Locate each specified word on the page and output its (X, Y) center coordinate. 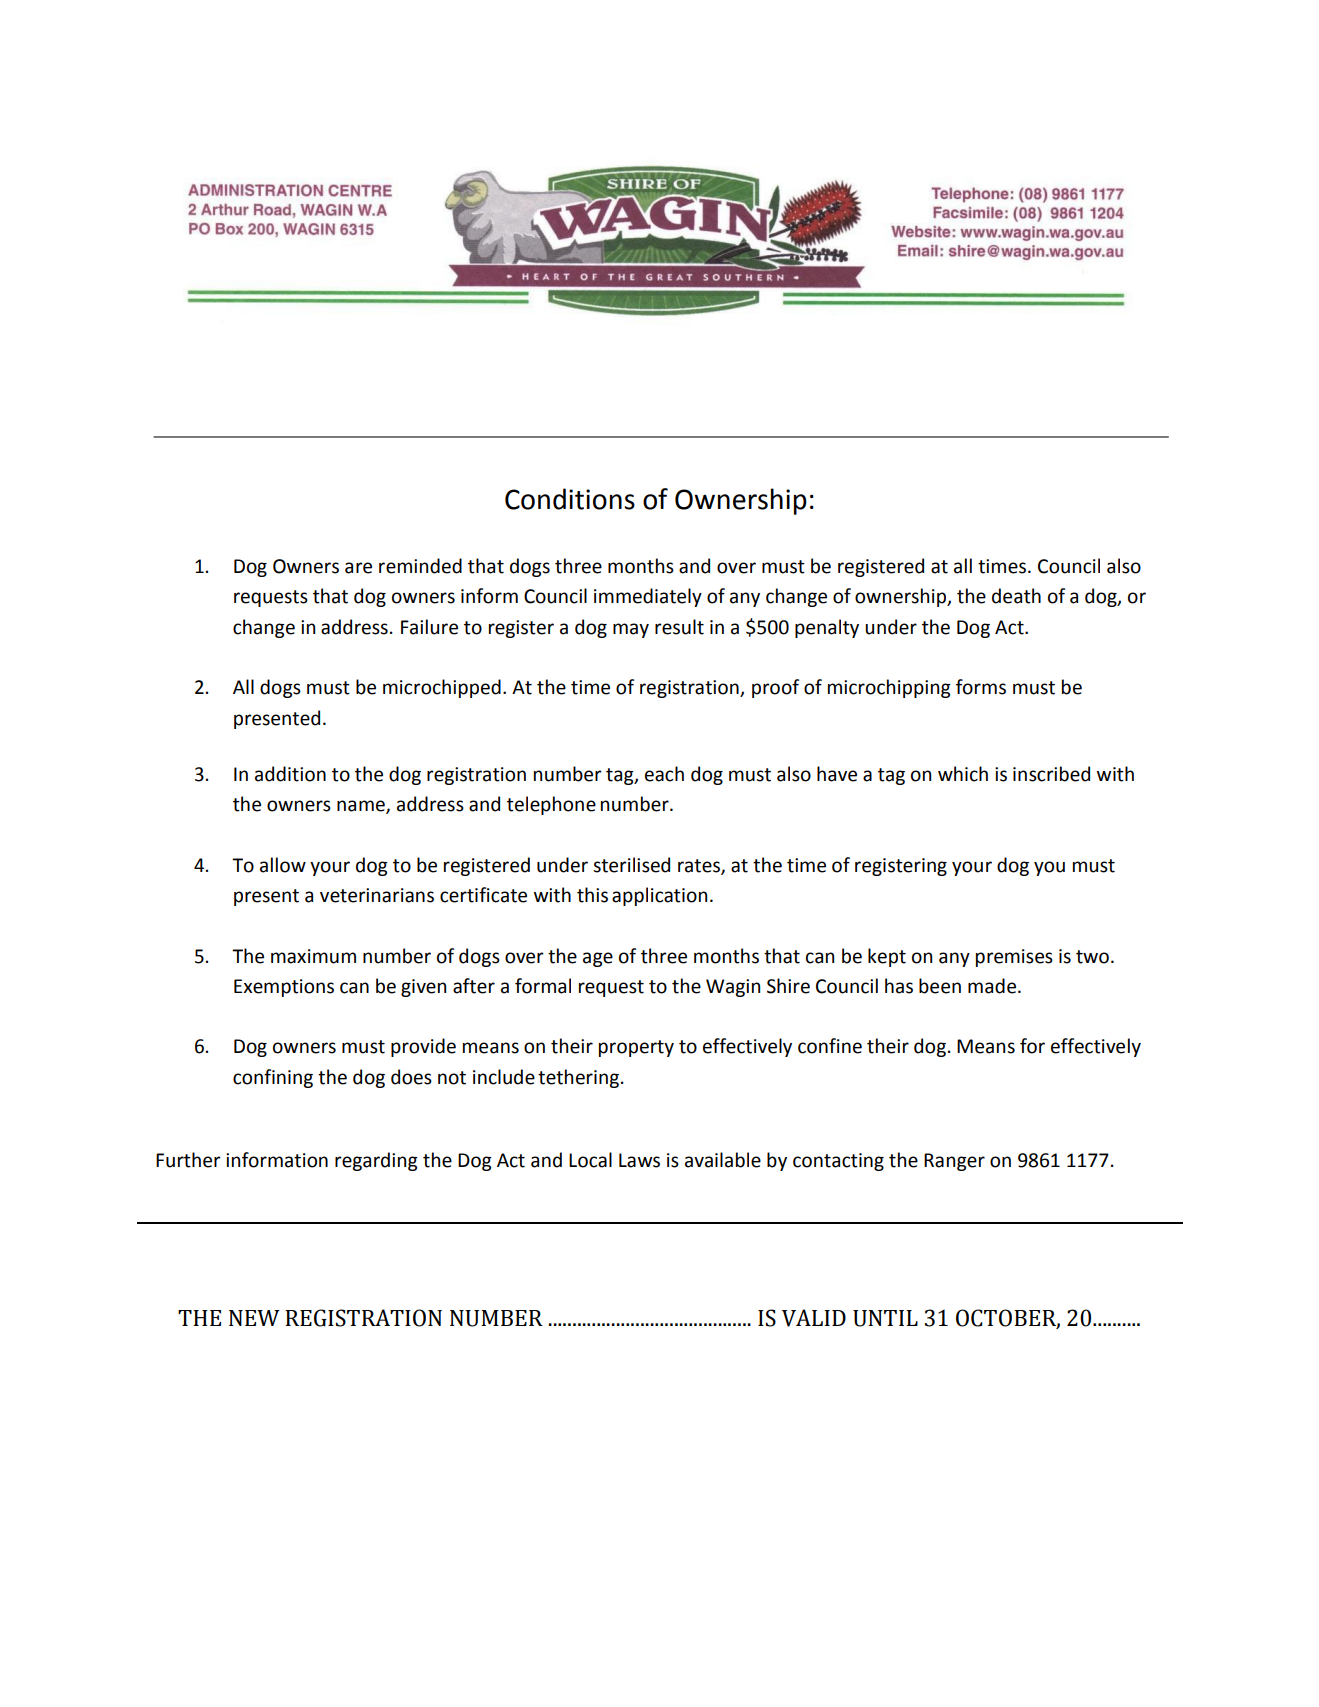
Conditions (570, 499)
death (1016, 596)
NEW (254, 1318)
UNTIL (885, 1318)
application (659, 896)
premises (1014, 958)
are (358, 568)
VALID (814, 1318)
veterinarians (377, 895)
